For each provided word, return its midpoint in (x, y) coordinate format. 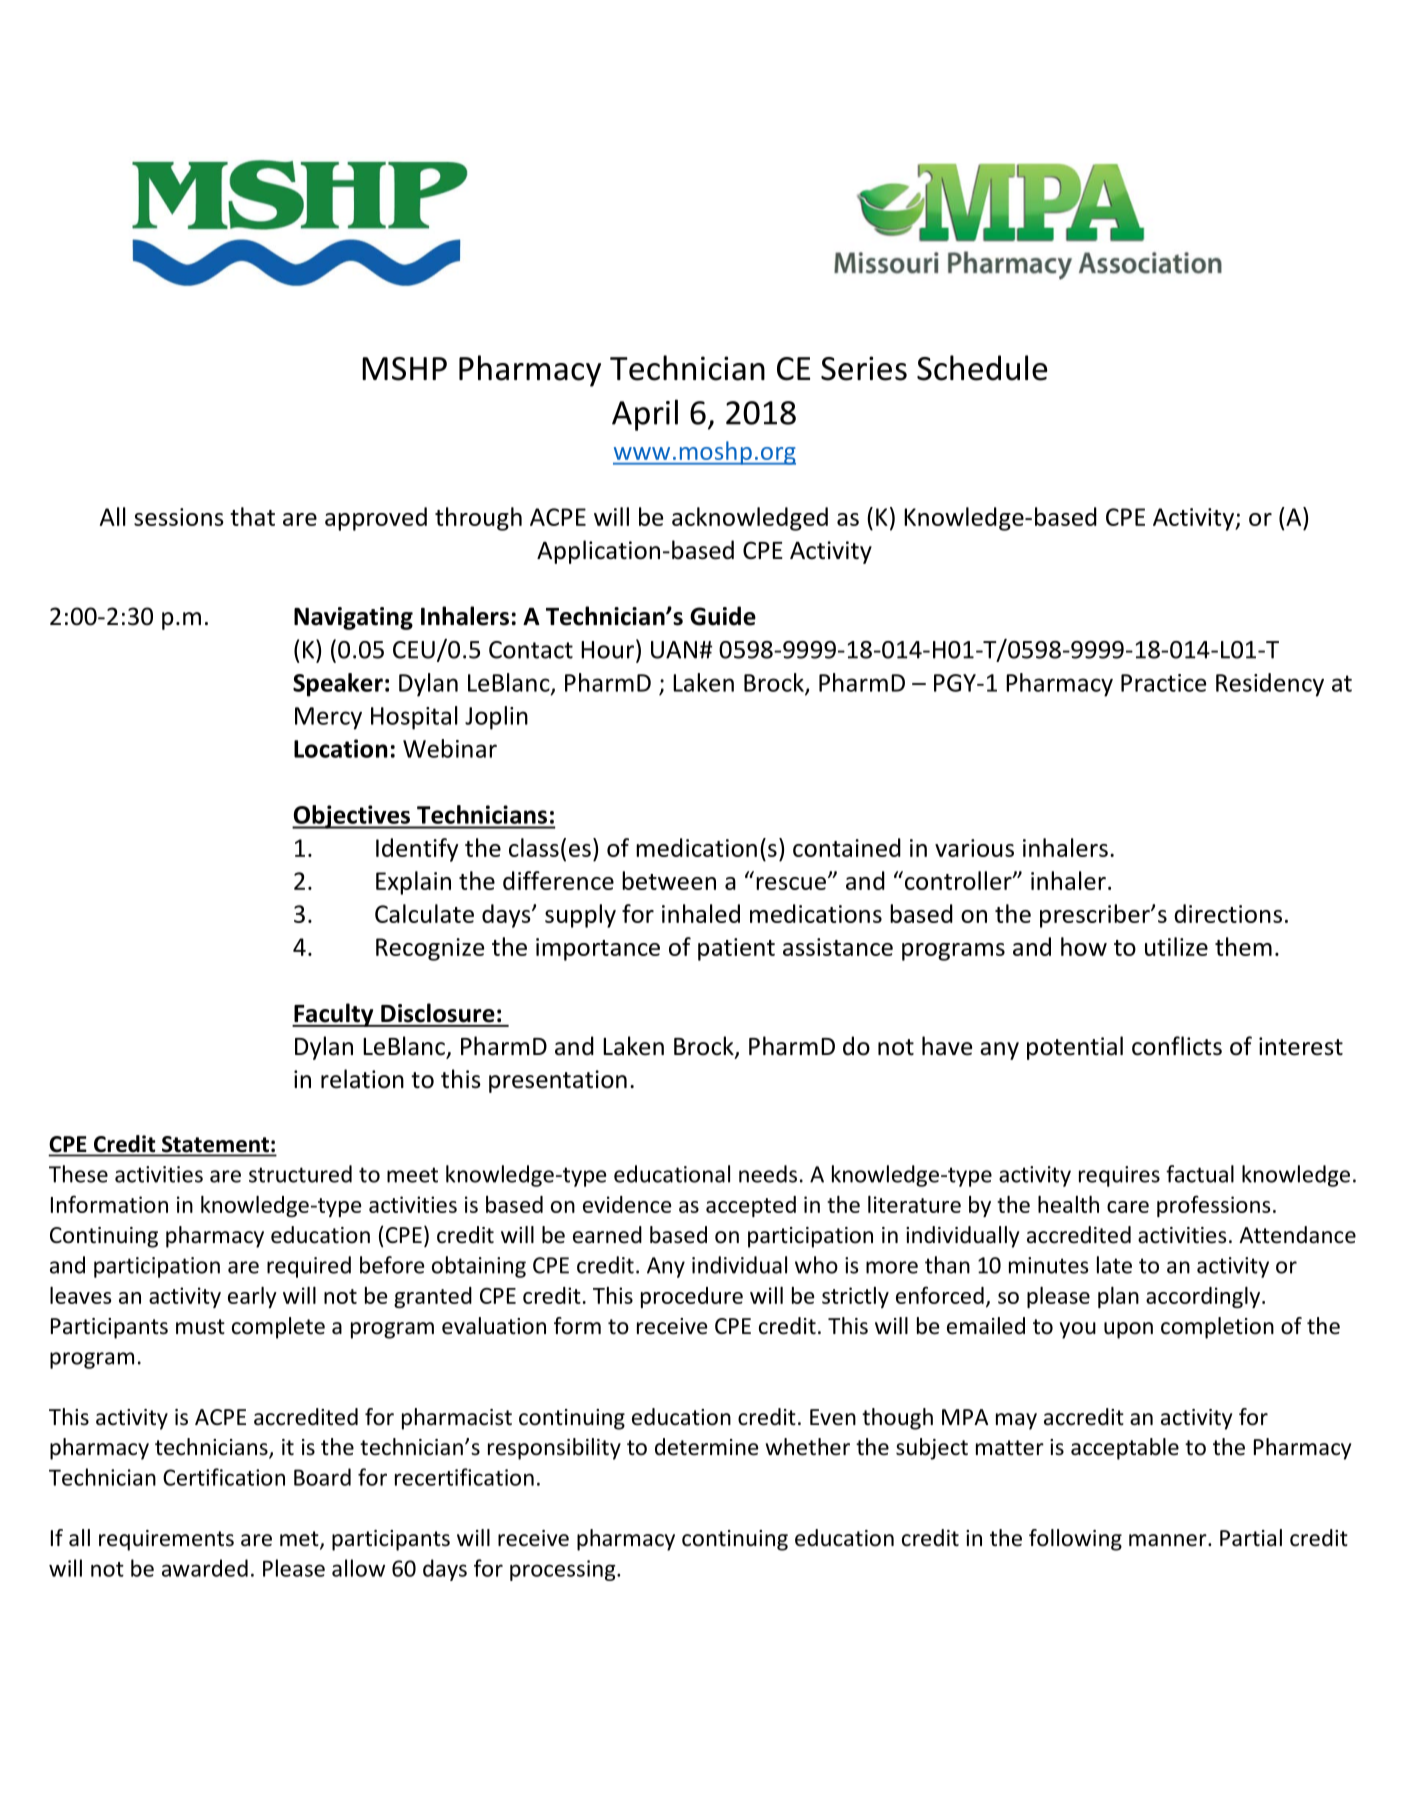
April (645, 415)
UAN (674, 650)
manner (1169, 1540)
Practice (1163, 683)
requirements (166, 1540)
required (309, 1267)
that (252, 516)
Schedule (982, 368)
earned (607, 1235)
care (1128, 1207)
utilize (1176, 946)
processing (564, 1570)
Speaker (338, 685)
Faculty (334, 1015)
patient (736, 949)
